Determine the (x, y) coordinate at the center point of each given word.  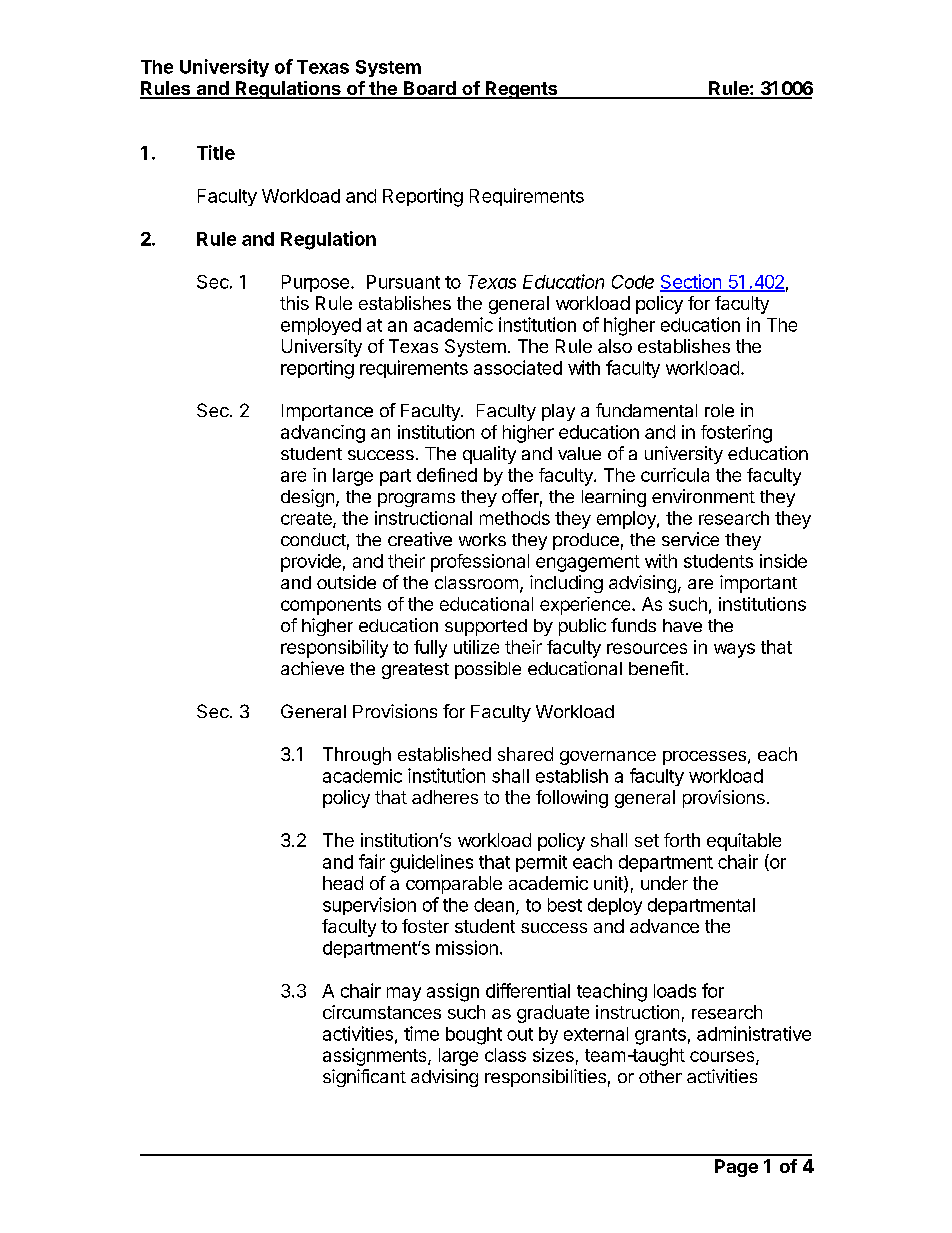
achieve (312, 668)
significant (364, 1078)
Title (216, 152)
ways (734, 650)
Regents (521, 90)
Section (691, 282)
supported (486, 627)
